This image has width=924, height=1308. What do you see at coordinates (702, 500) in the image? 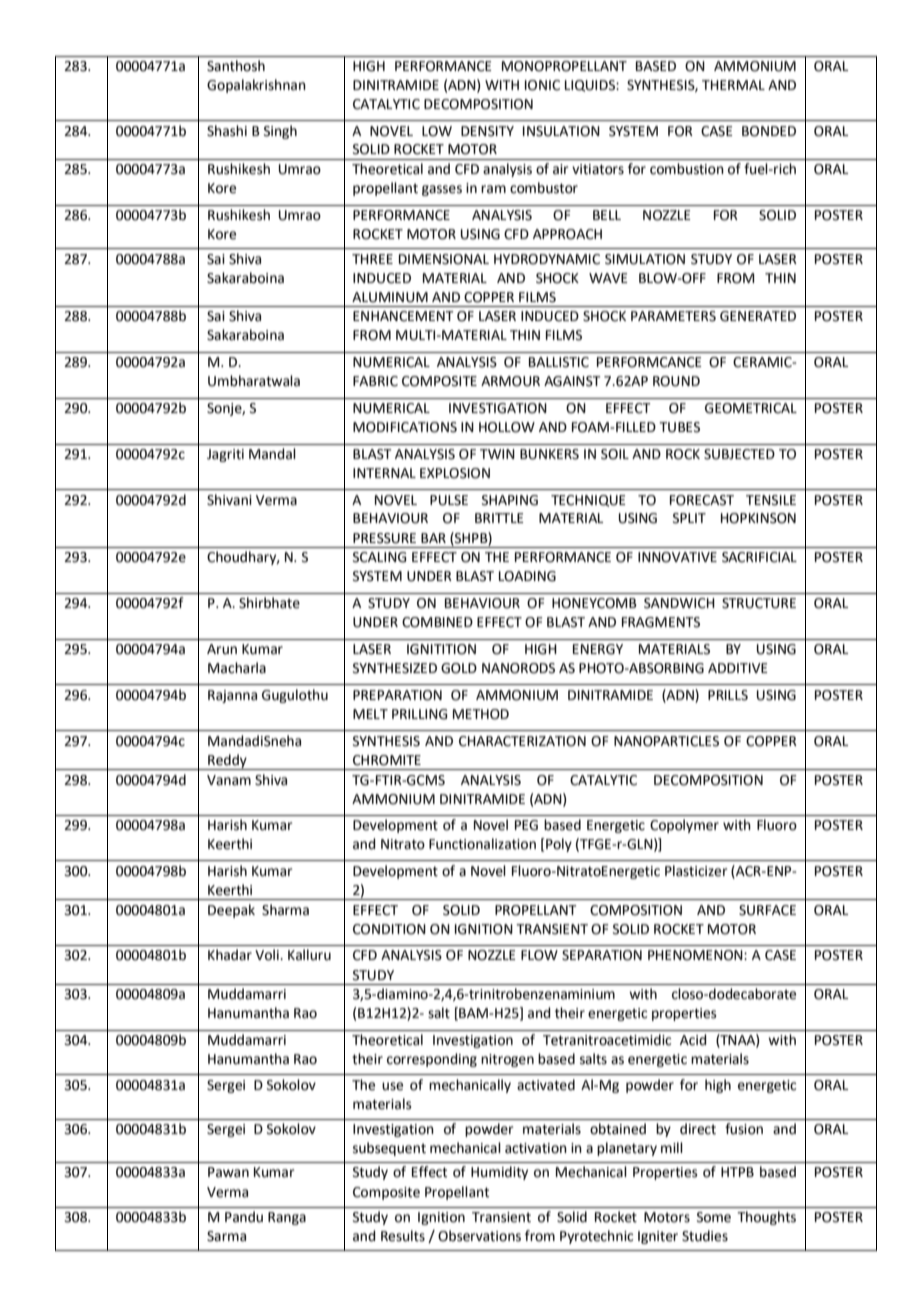
I see `FORECAST` at bounding box center [702, 500].
